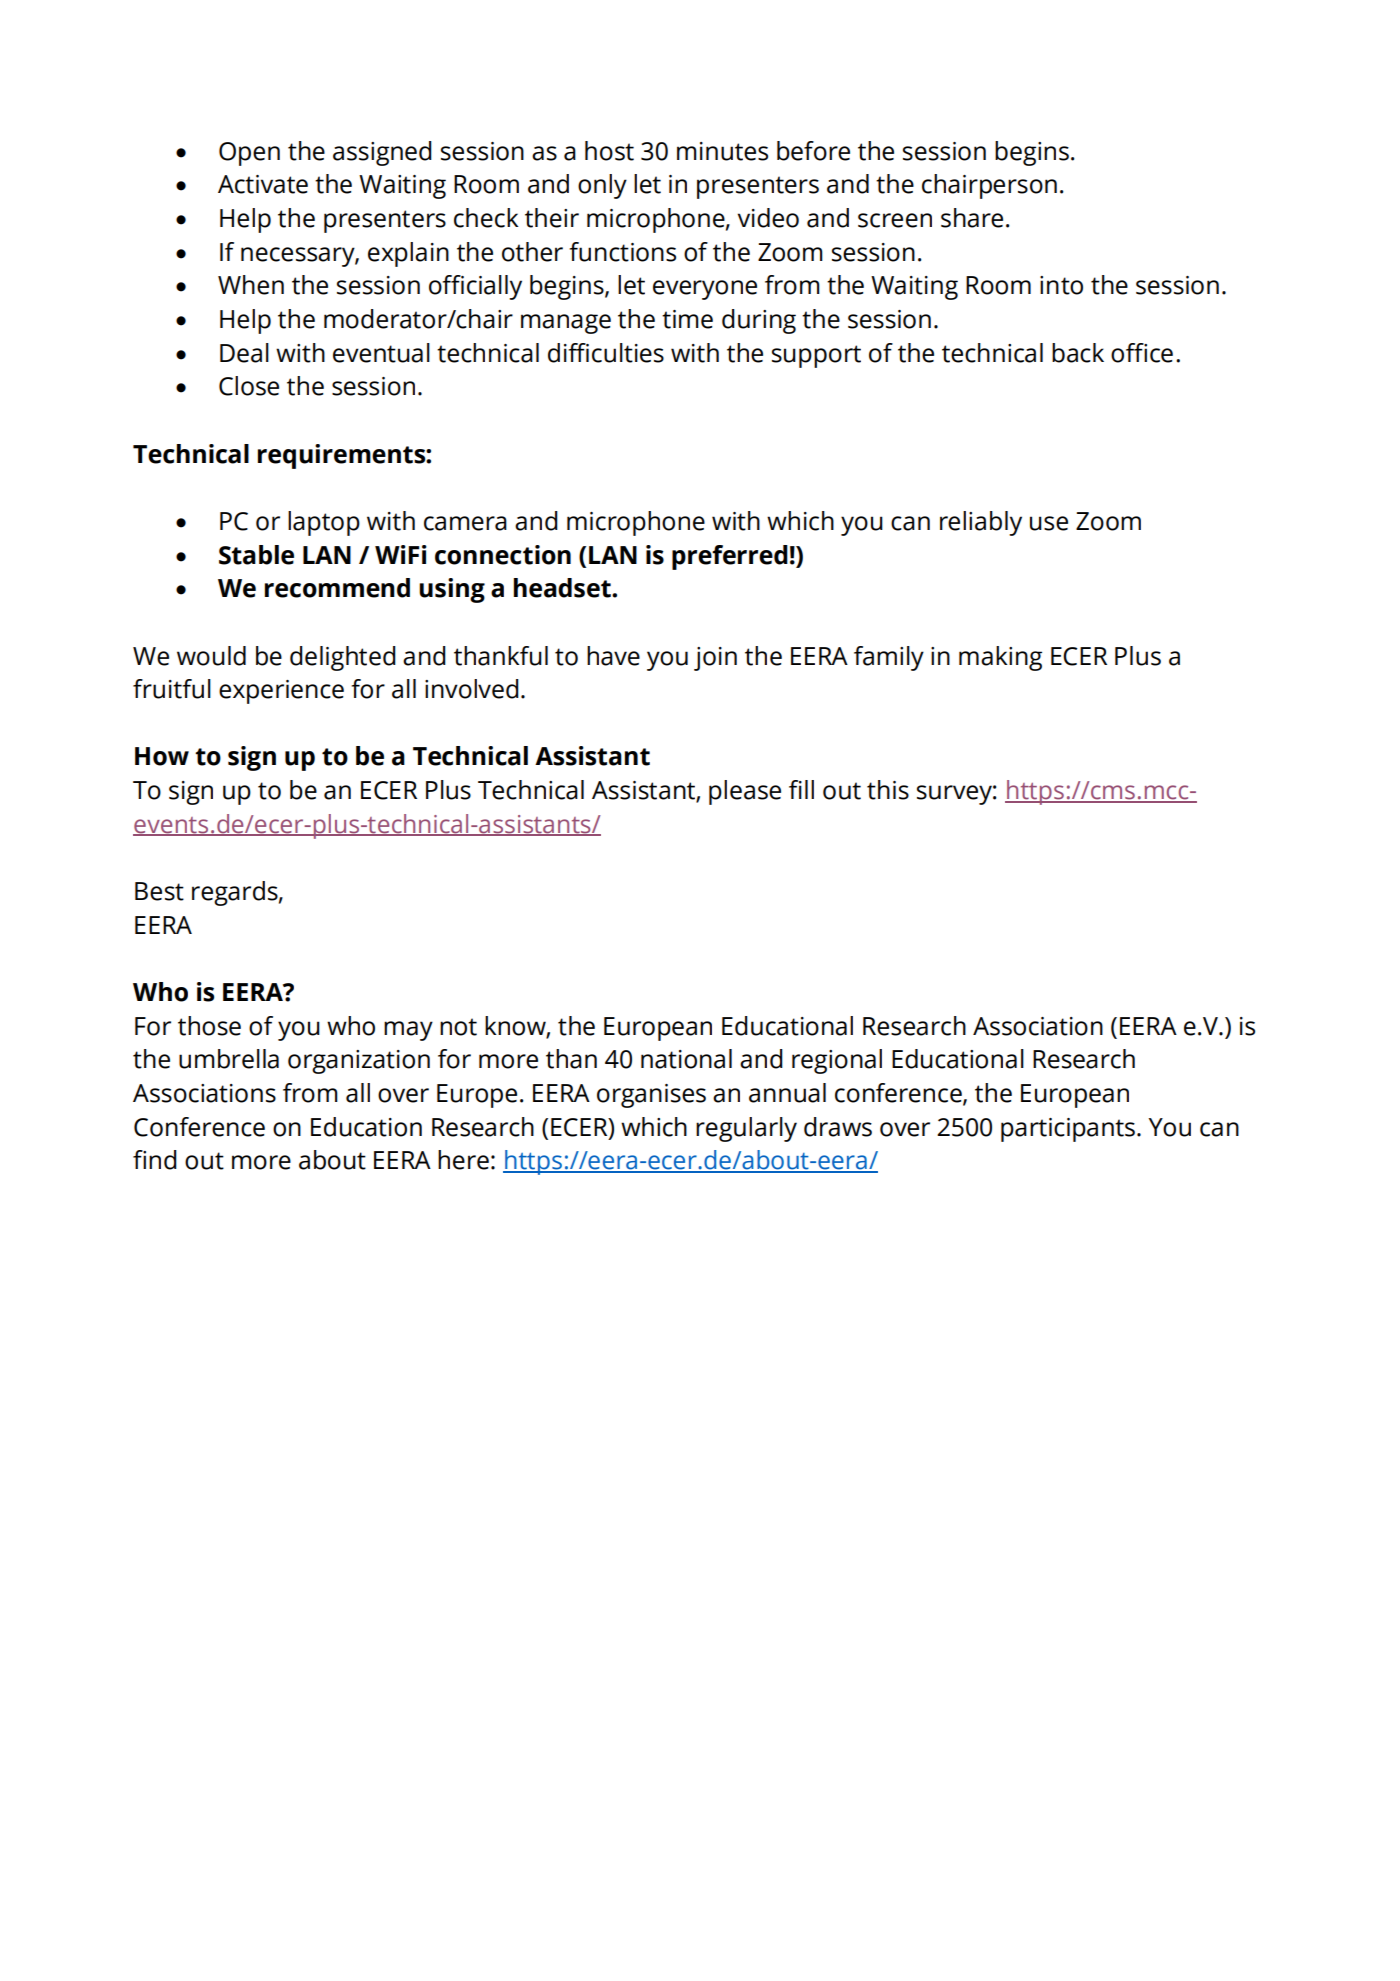 This screenshot has width=1400, height=1981. I want to click on use, so click(1049, 523).
